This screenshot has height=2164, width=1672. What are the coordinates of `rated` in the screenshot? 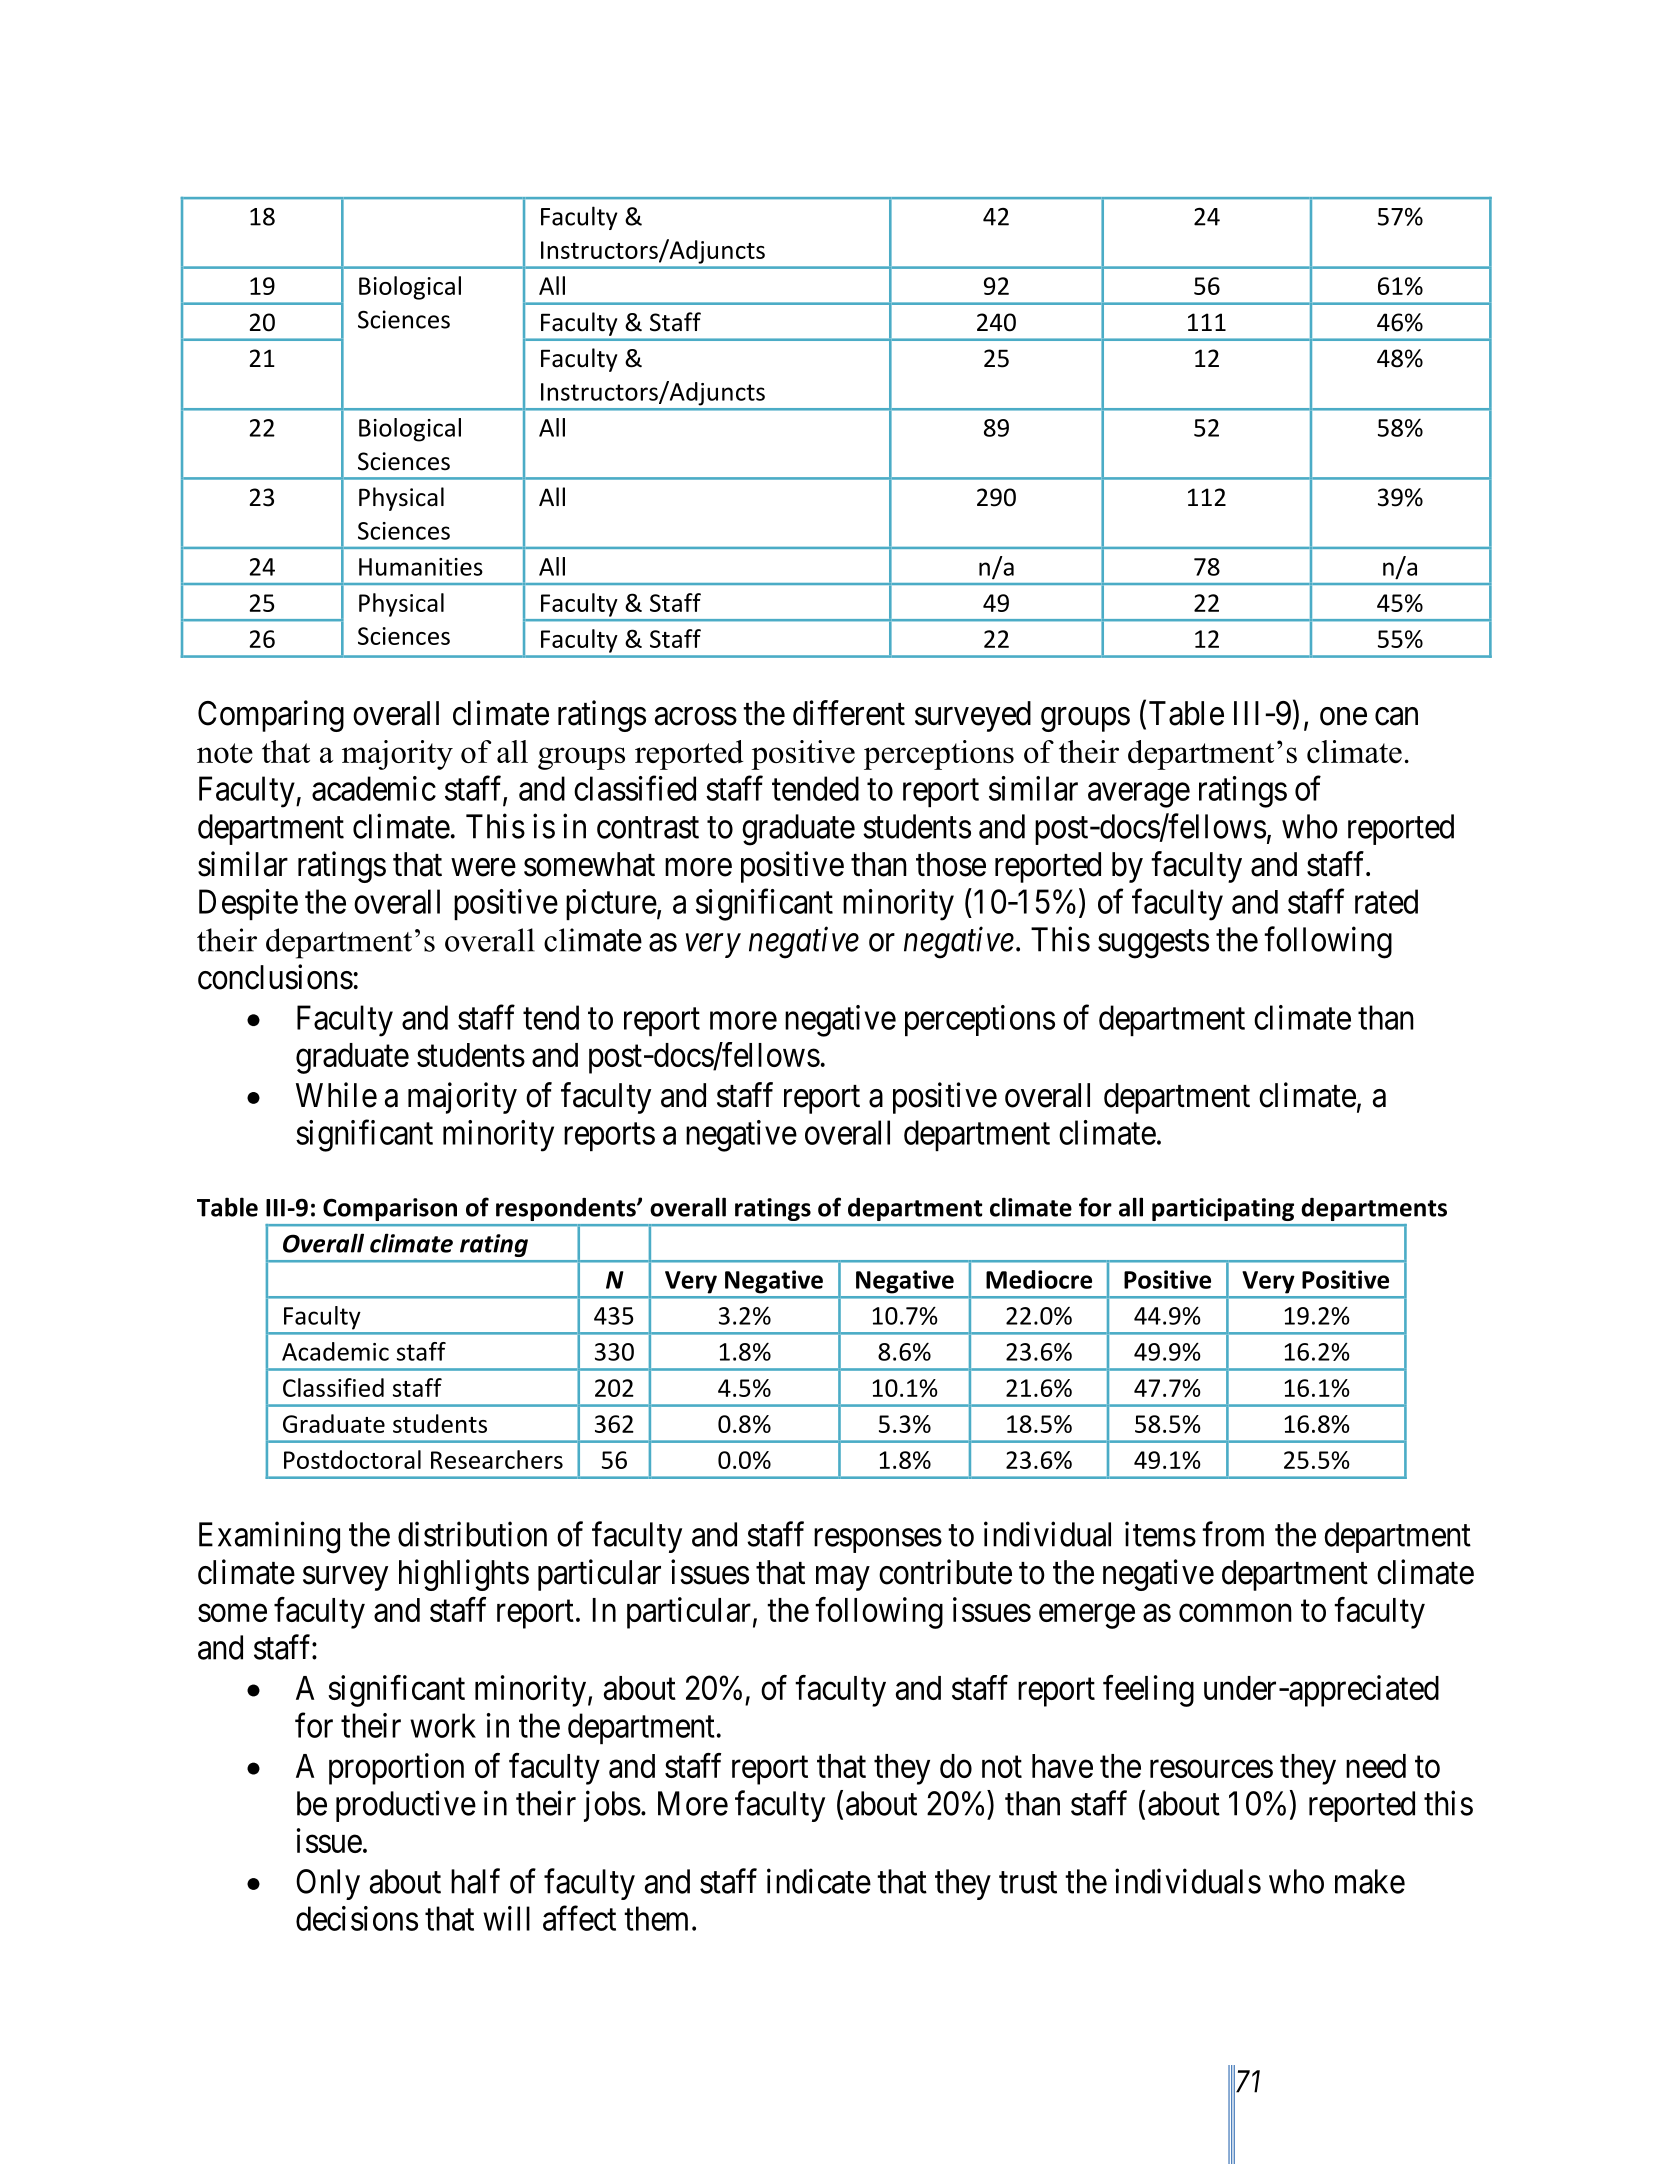 It's located at (1386, 901).
